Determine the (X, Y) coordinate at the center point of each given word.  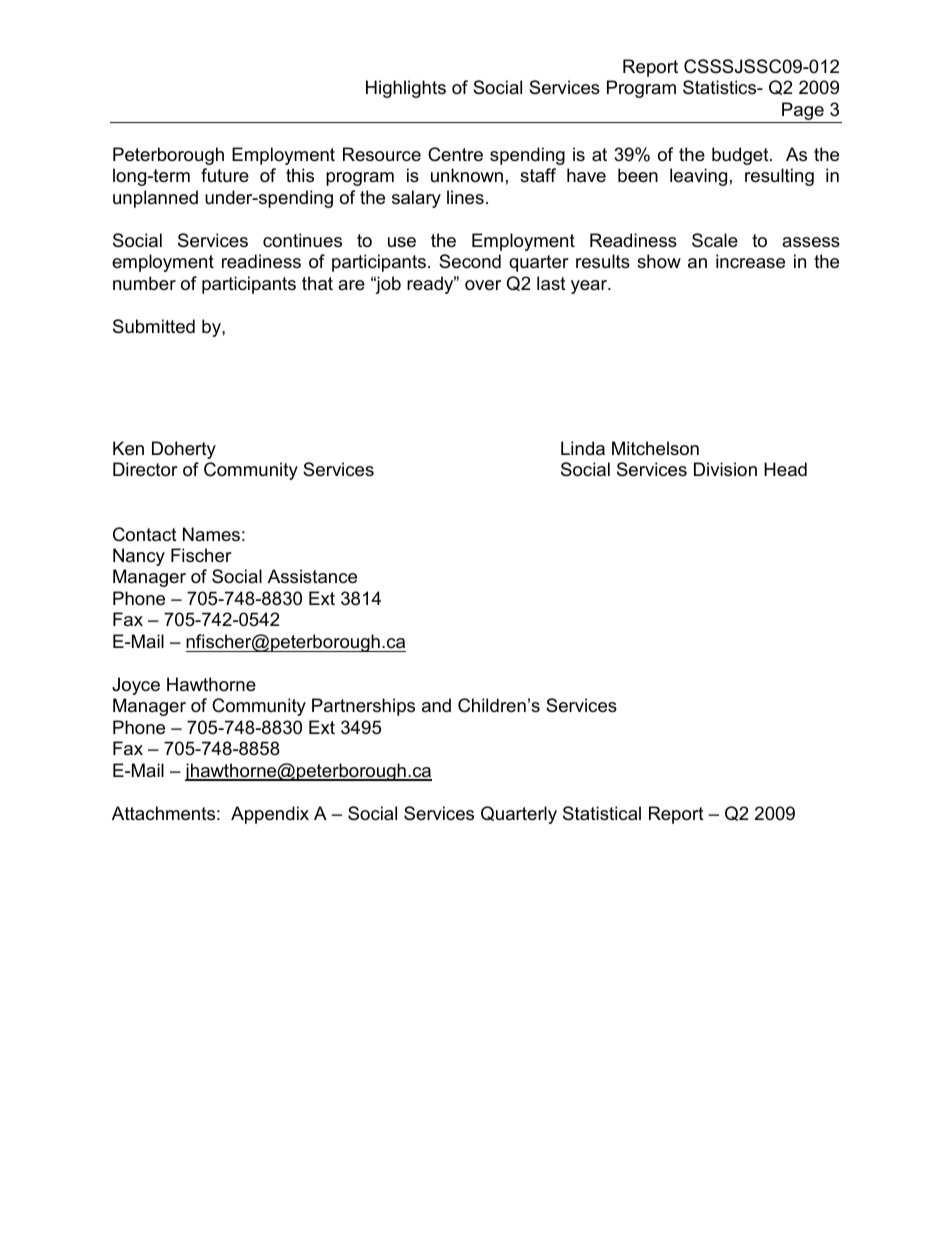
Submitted (154, 326)
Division (725, 469)
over (483, 285)
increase (750, 261)
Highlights (406, 89)
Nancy (139, 557)
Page (803, 112)
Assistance (312, 576)
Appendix (270, 815)
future (225, 175)
